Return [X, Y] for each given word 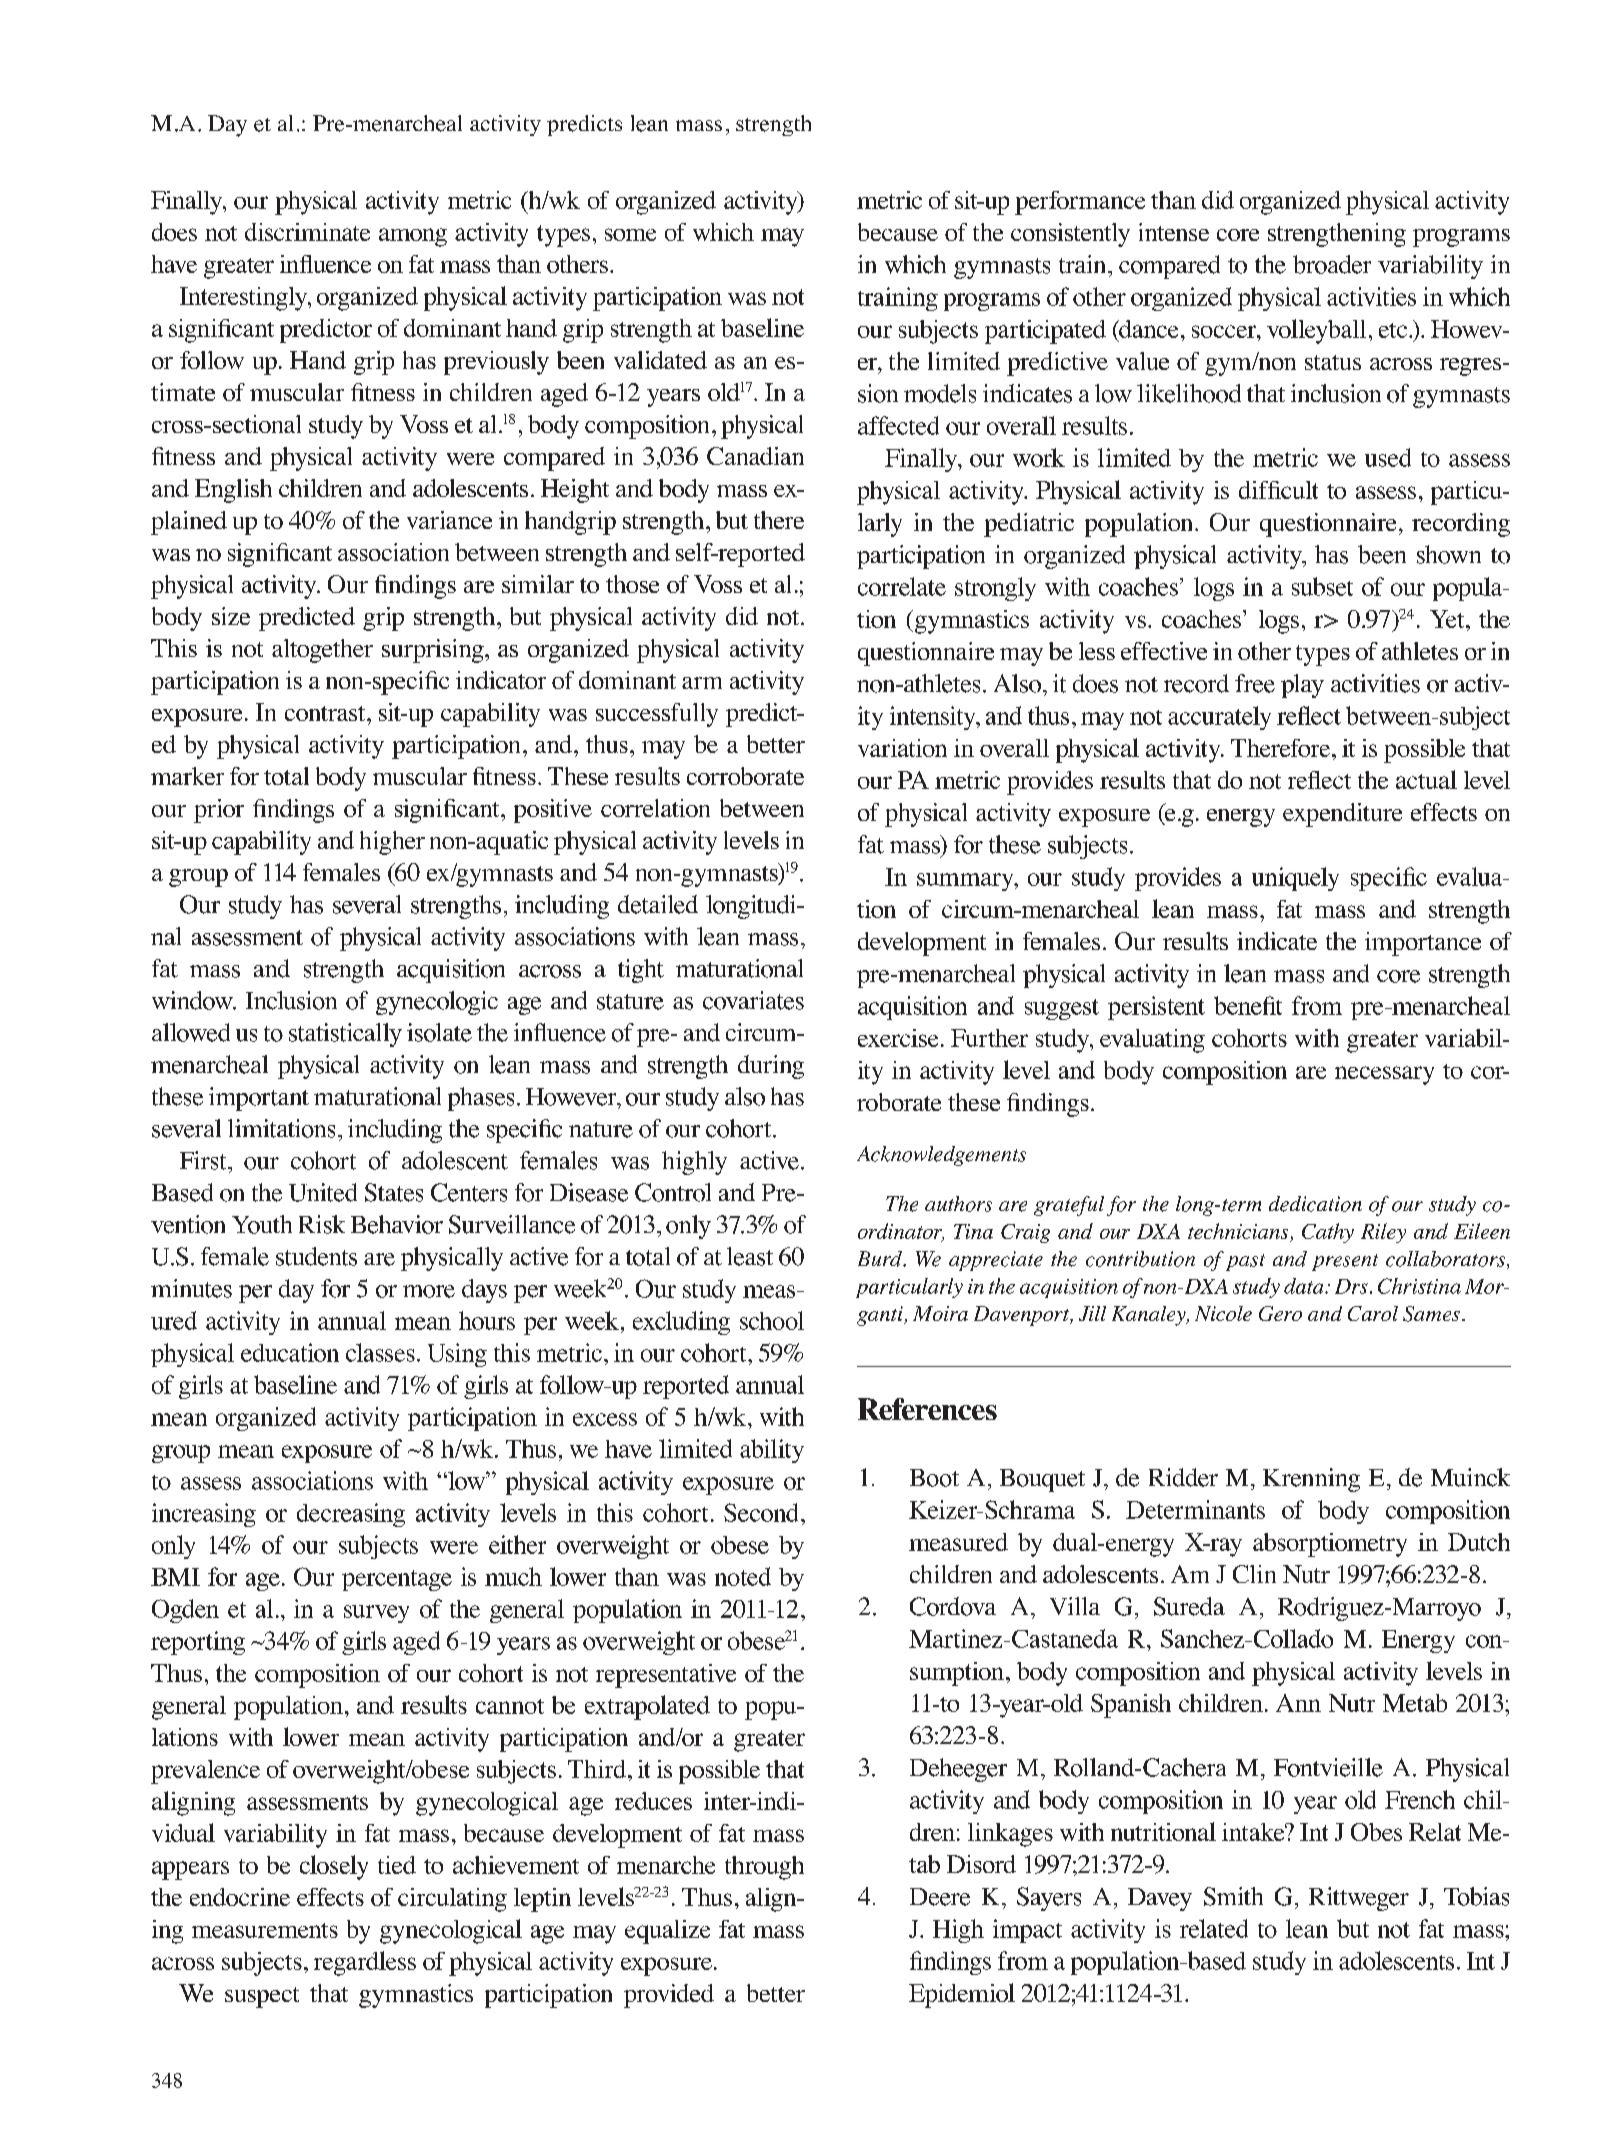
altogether [322, 651]
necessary [1384, 1075]
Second [761, 1512]
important [259, 1099]
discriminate [307, 232]
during [771, 1067]
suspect [262, 1997]
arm [702, 683]
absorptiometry [1330, 1545]
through [764, 1868]
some [630, 234]
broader [1332, 264]
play [1302, 686]
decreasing [351, 1515]
